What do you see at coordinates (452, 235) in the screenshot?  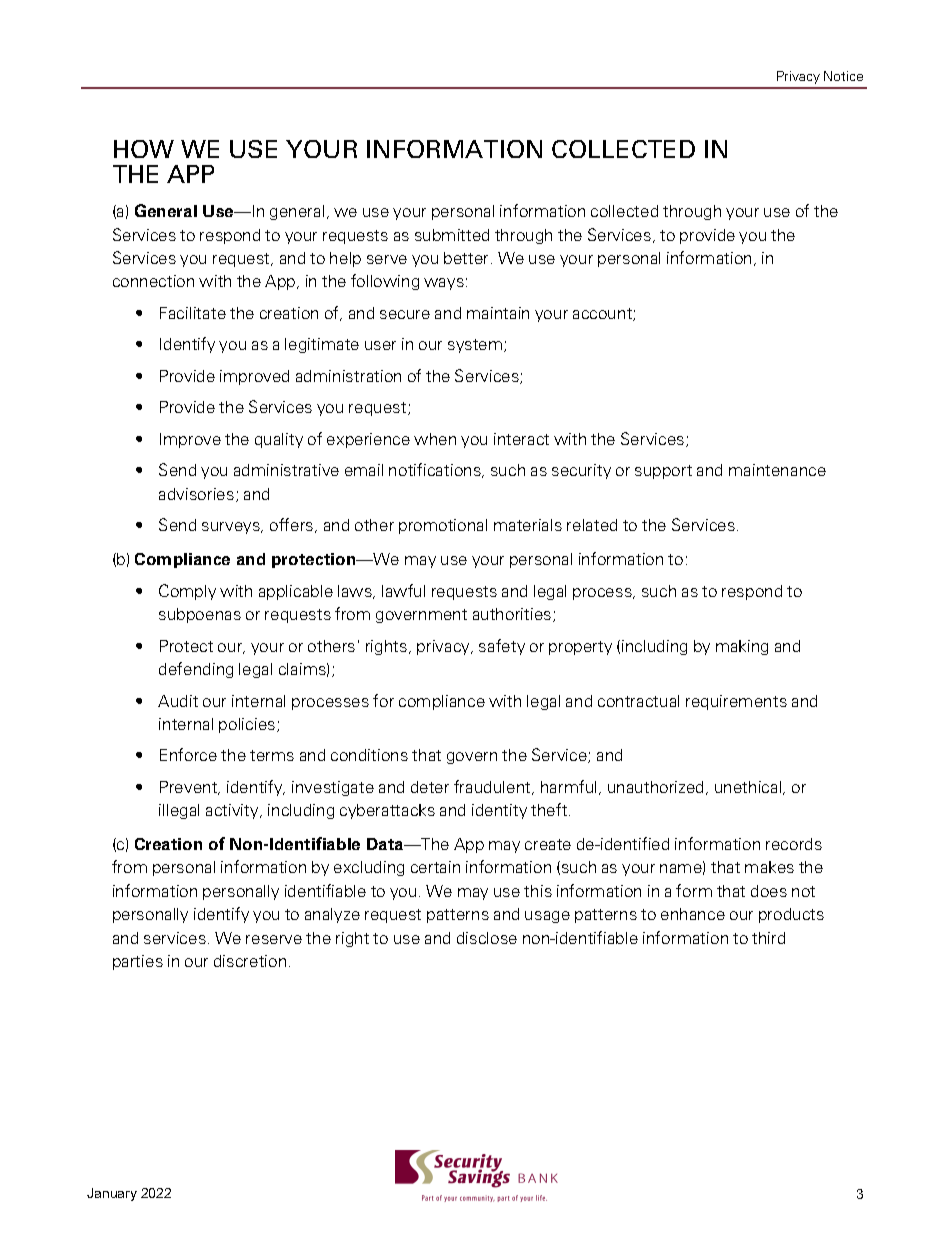 I see `submitted` at bounding box center [452, 235].
